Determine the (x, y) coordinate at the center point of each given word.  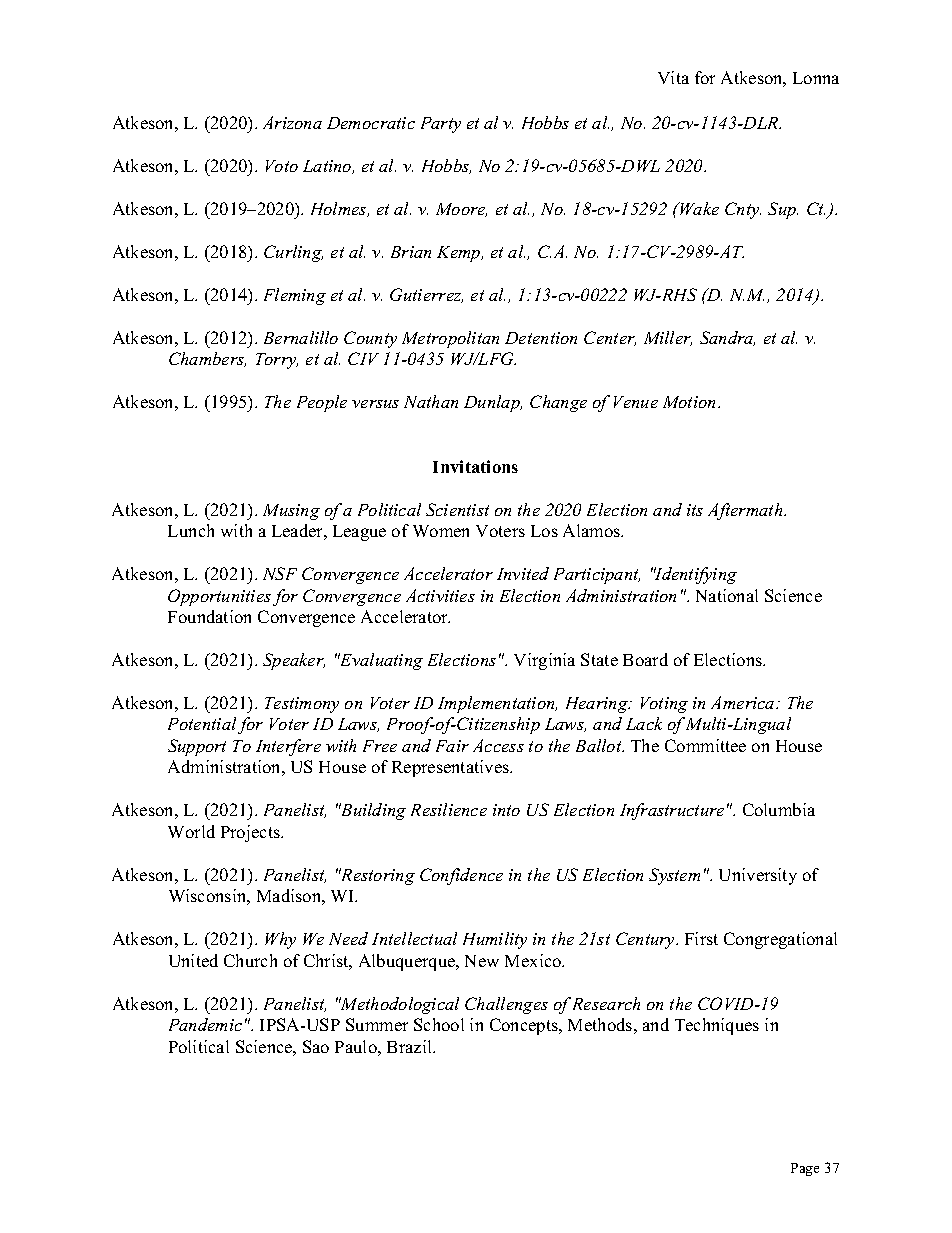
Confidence (461, 876)
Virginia (544, 661)
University (758, 876)
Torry (277, 361)
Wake (698, 208)
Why (280, 940)
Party (441, 125)
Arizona (292, 122)
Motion (691, 402)
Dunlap (493, 403)
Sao (316, 1046)
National (727, 595)
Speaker (294, 661)
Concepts (525, 1026)
